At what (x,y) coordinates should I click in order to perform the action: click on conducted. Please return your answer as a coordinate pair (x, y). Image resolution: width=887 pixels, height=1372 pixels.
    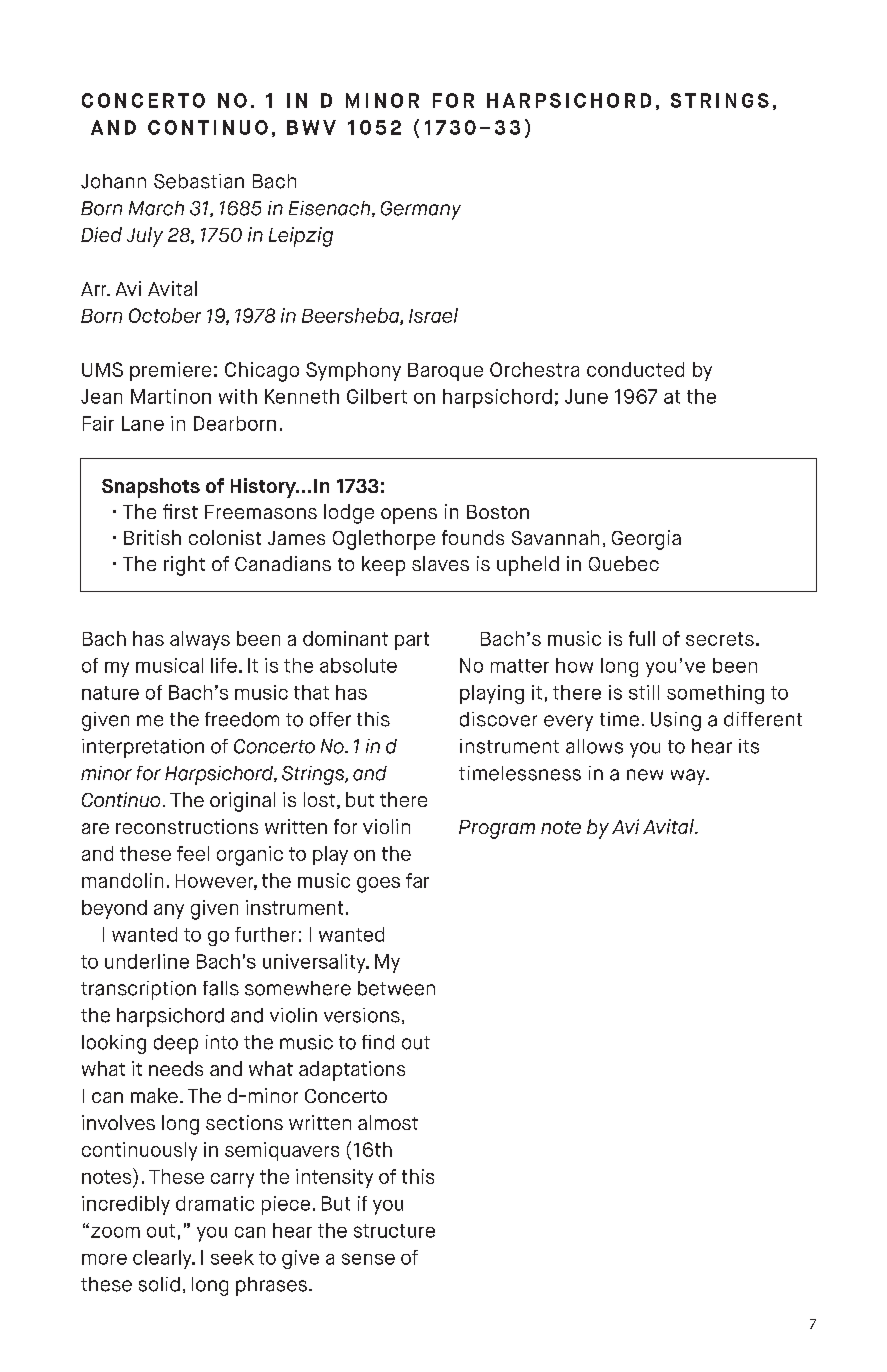
    Looking at the image, I should click on (635, 369).
